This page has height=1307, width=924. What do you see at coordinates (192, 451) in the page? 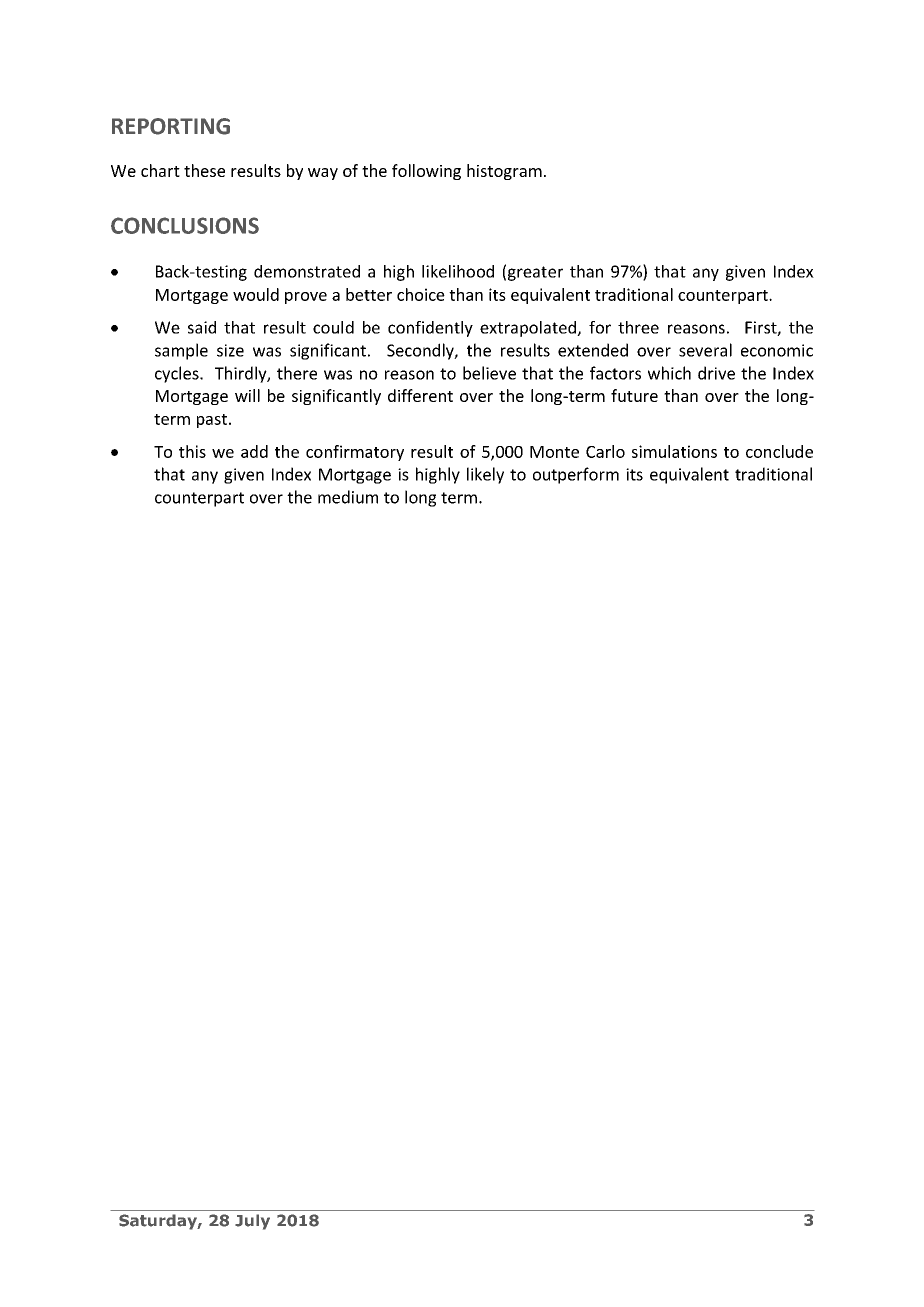
I see `this` at bounding box center [192, 451].
